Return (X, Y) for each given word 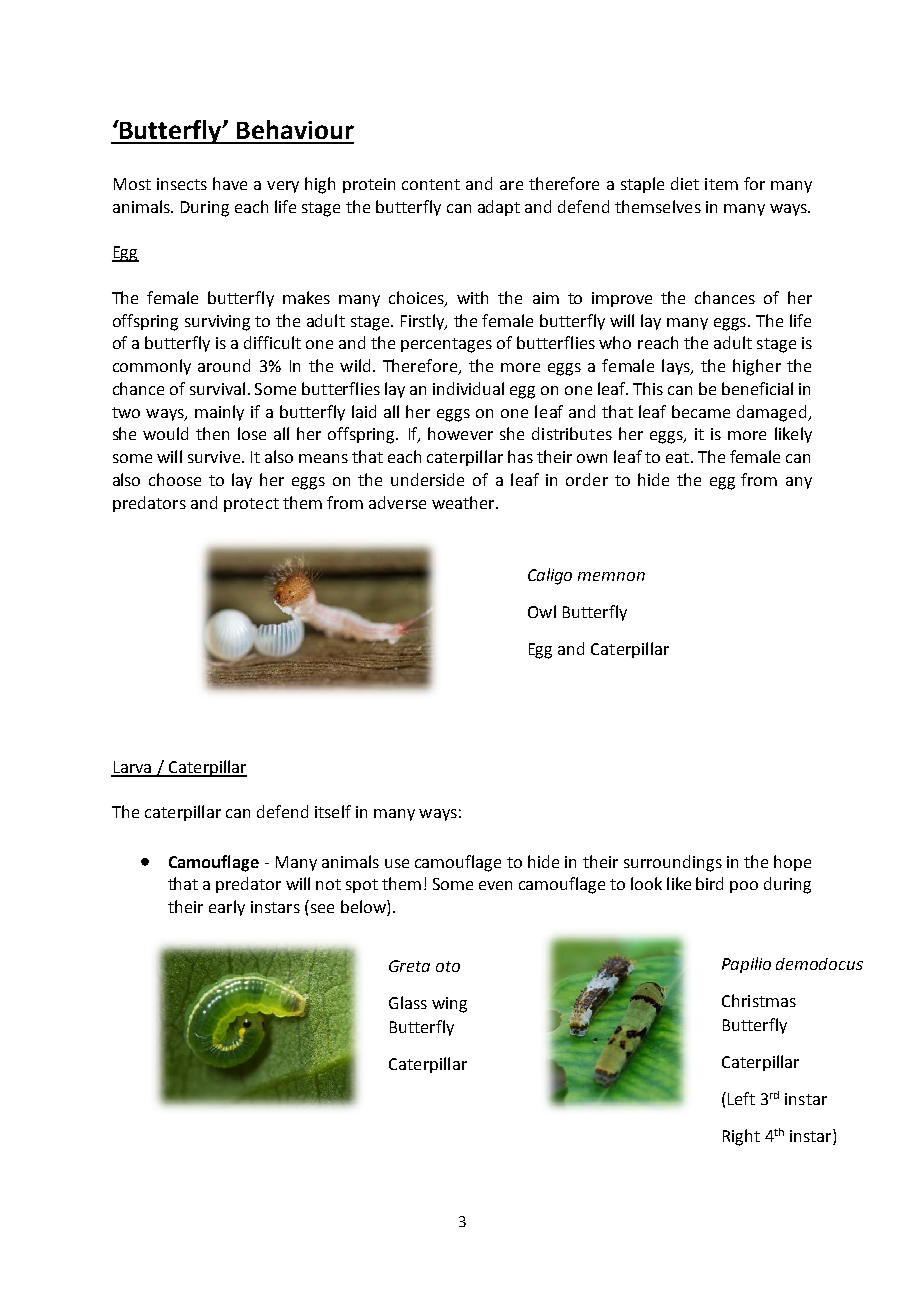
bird (709, 883)
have (230, 183)
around (224, 365)
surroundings (673, 863)
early (227, 908)
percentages (446, 345)
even (495, 885)
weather (464, 502)
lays (677, 367)
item (721, 184)
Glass (408, 1002)
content (431, 184)
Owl (542, 611)
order (587, 479)
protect (251, 505)
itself (333, 811)
